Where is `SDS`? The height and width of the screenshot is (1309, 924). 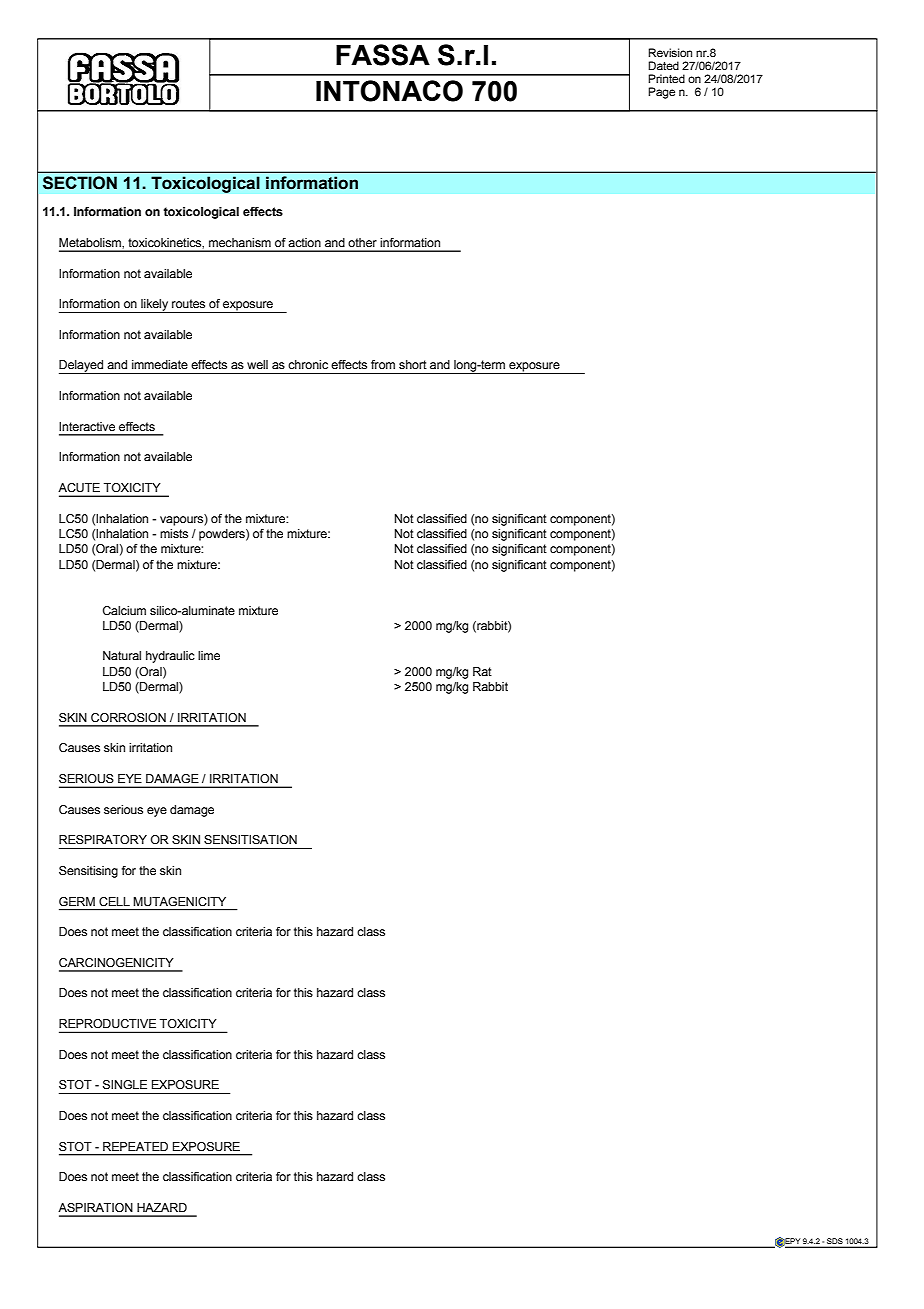
SDS is located at coordinates (835, 1242).
